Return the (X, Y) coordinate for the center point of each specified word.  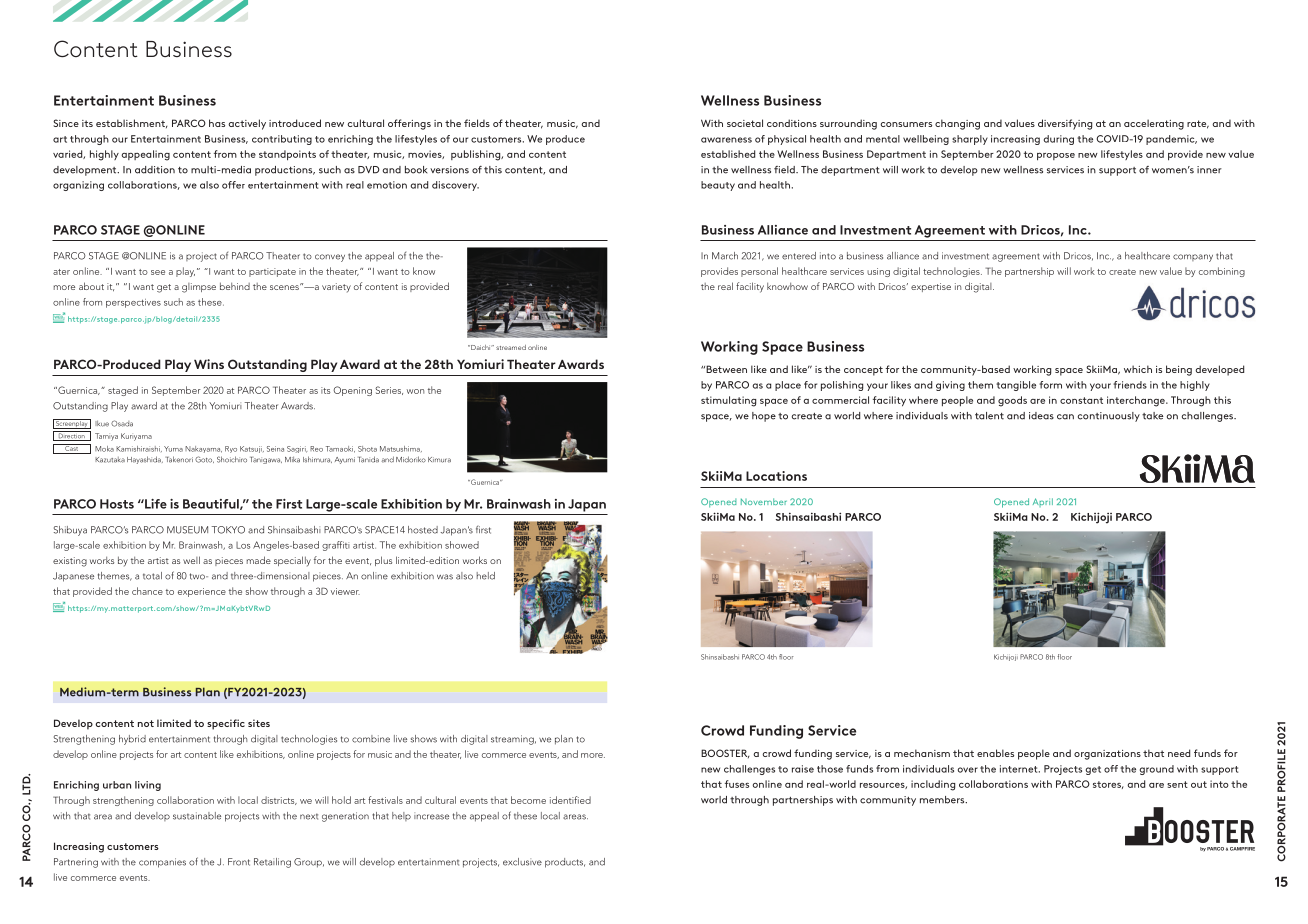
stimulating (728, 401)
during (1059, 140)
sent (1177, 784)
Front (239, 862)
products (565, 863)
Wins (209, 364)
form (1050, 385)
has (217, 123)
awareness (726, 140)
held (486, 576)
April (1043, 502)
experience (202, 592)
